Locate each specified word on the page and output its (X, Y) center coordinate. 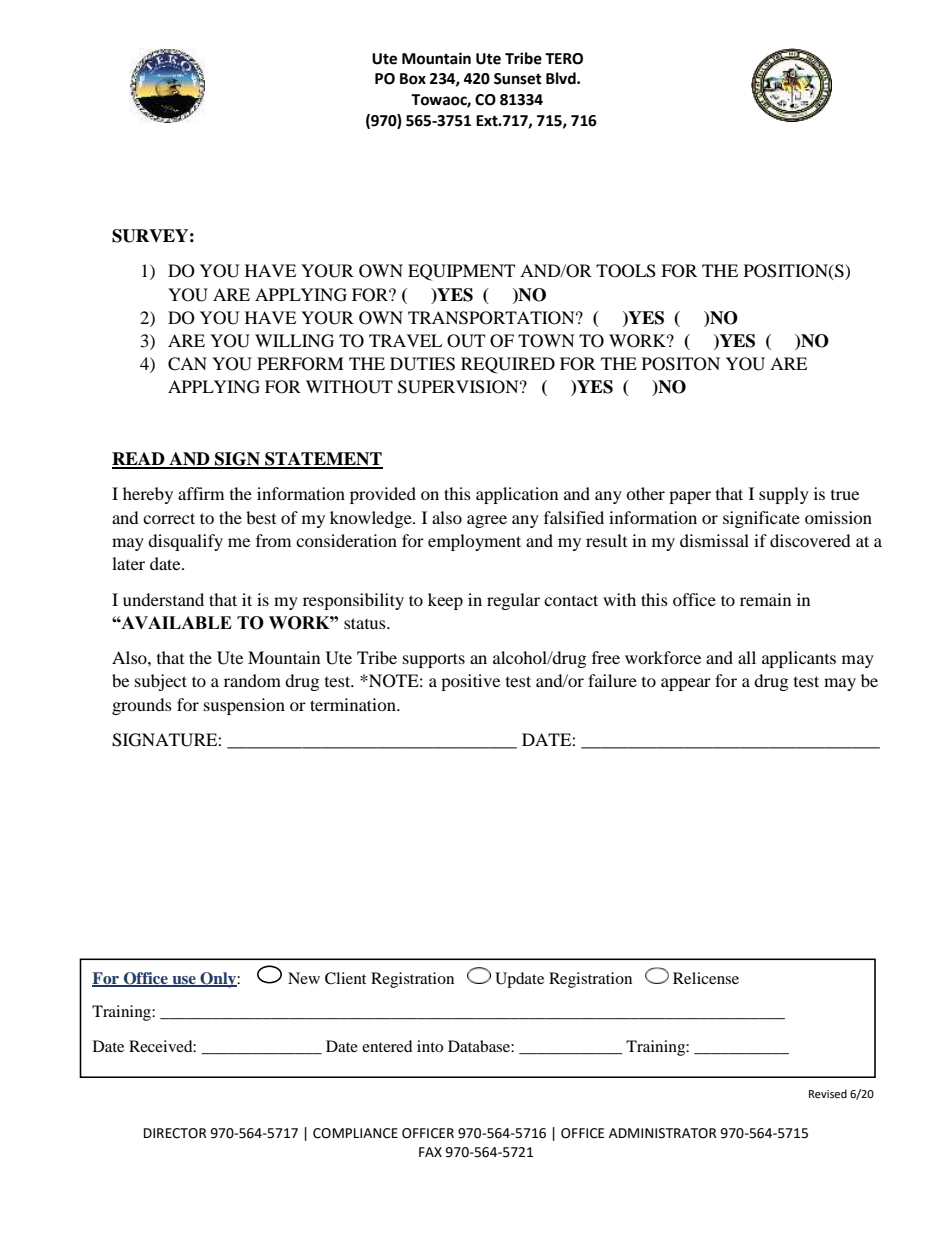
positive (470, 682)
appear (686, 684)
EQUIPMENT (461, 272)
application (517, 495)
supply (784, 495)
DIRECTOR (175, 1133)
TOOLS (626, 271)
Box (413, 79)
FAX (430, 1152)
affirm (201, 493)
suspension (244, 706)
